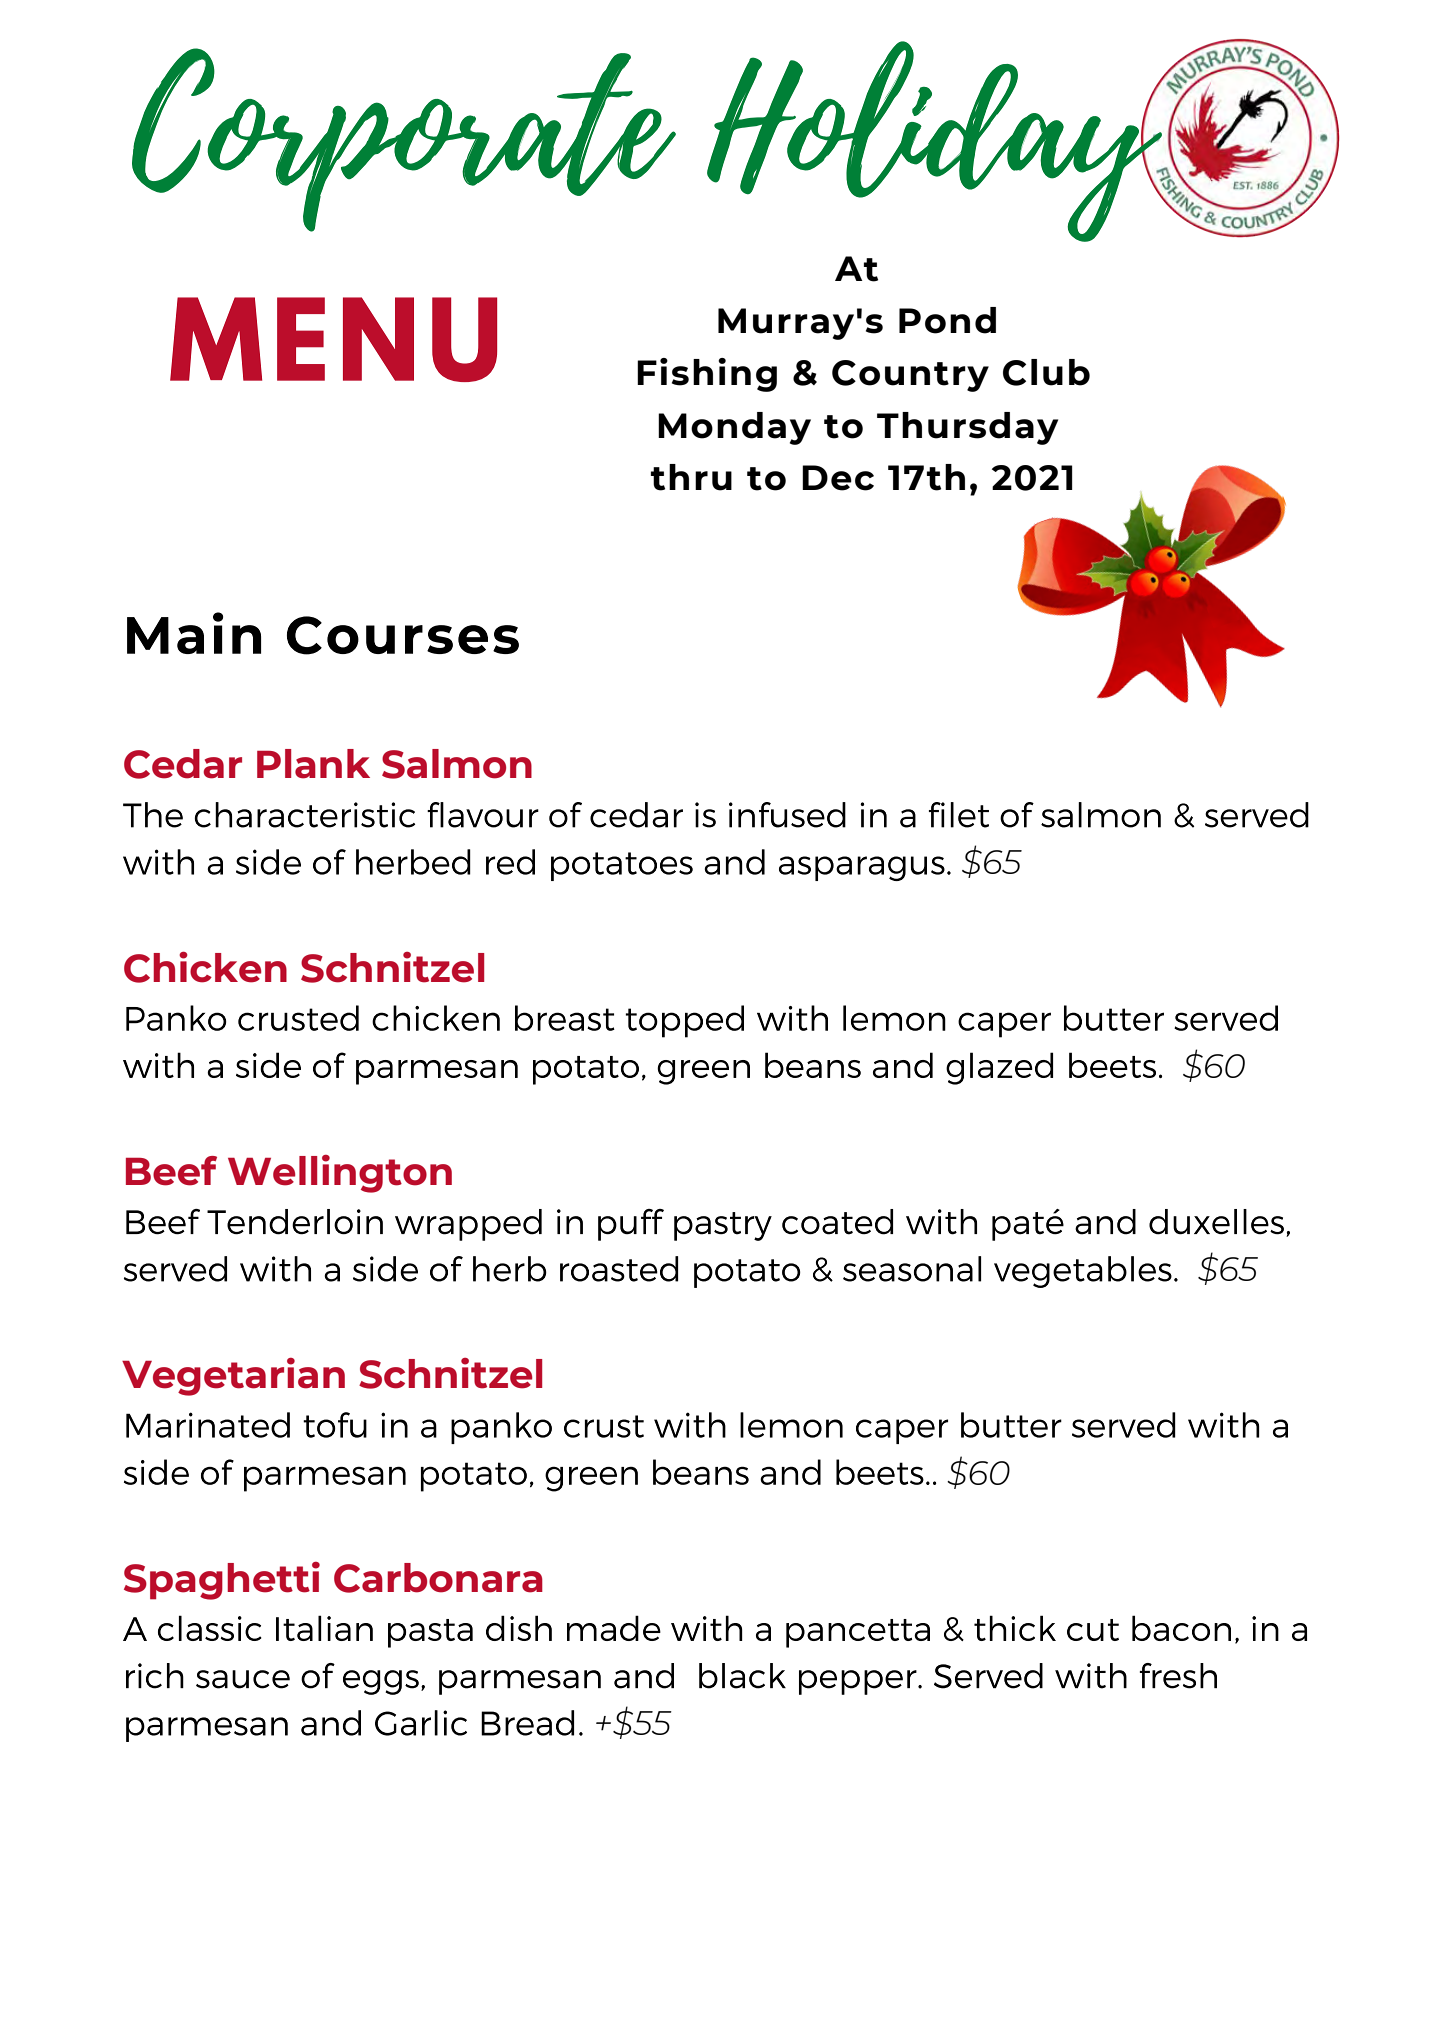 The image size is (1441, 2038). I want to click on glazed, so click(999, 1068).
